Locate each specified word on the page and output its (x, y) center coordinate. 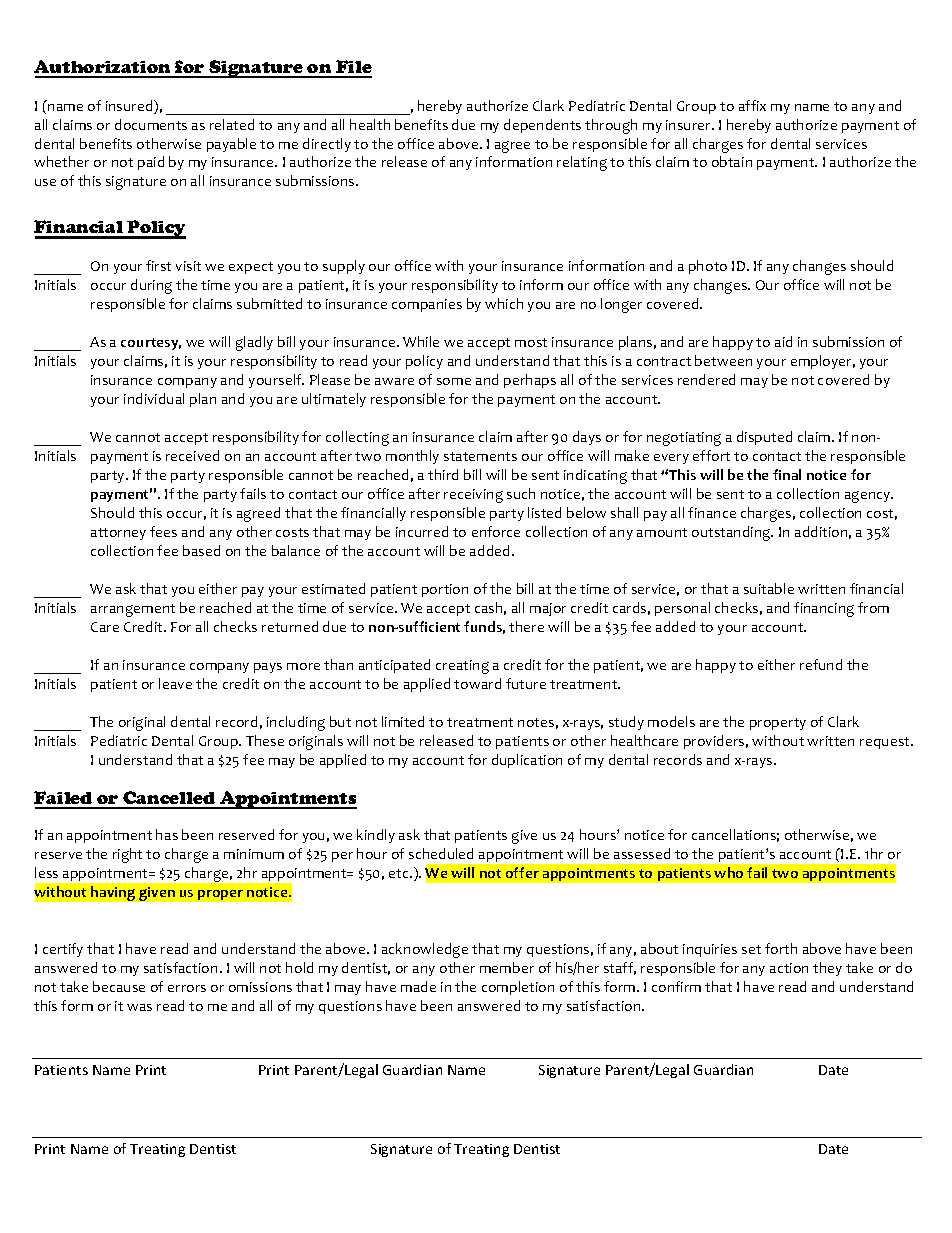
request (886, 743)
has (167, 834)
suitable (769, 588)
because (119, 986)
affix (752, 105)
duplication (527, 761)
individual (154, 398)
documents (151, 124)
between (723, 360)
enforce (496, 531)
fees (163, 531)
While (421, 341)
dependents (542, 126)
